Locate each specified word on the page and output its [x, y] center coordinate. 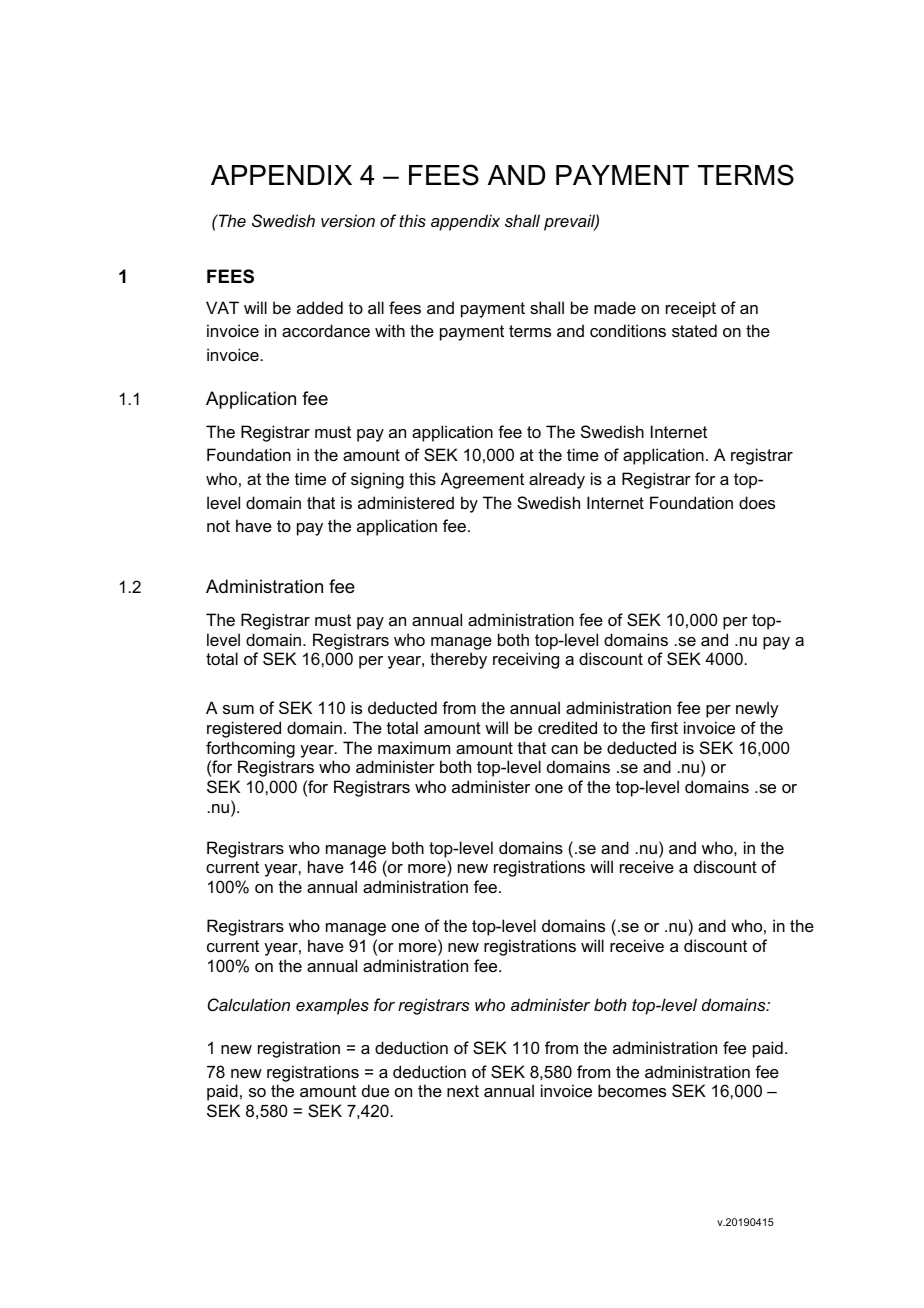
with [390, 330]
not [218, 526]
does [757, 502]
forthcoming [250, 749]
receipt [691, 309]
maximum [414, 747]
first [664, 727]
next [463, 1091]
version [348, 220]
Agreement [482, 480]
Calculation [249, 1004]
